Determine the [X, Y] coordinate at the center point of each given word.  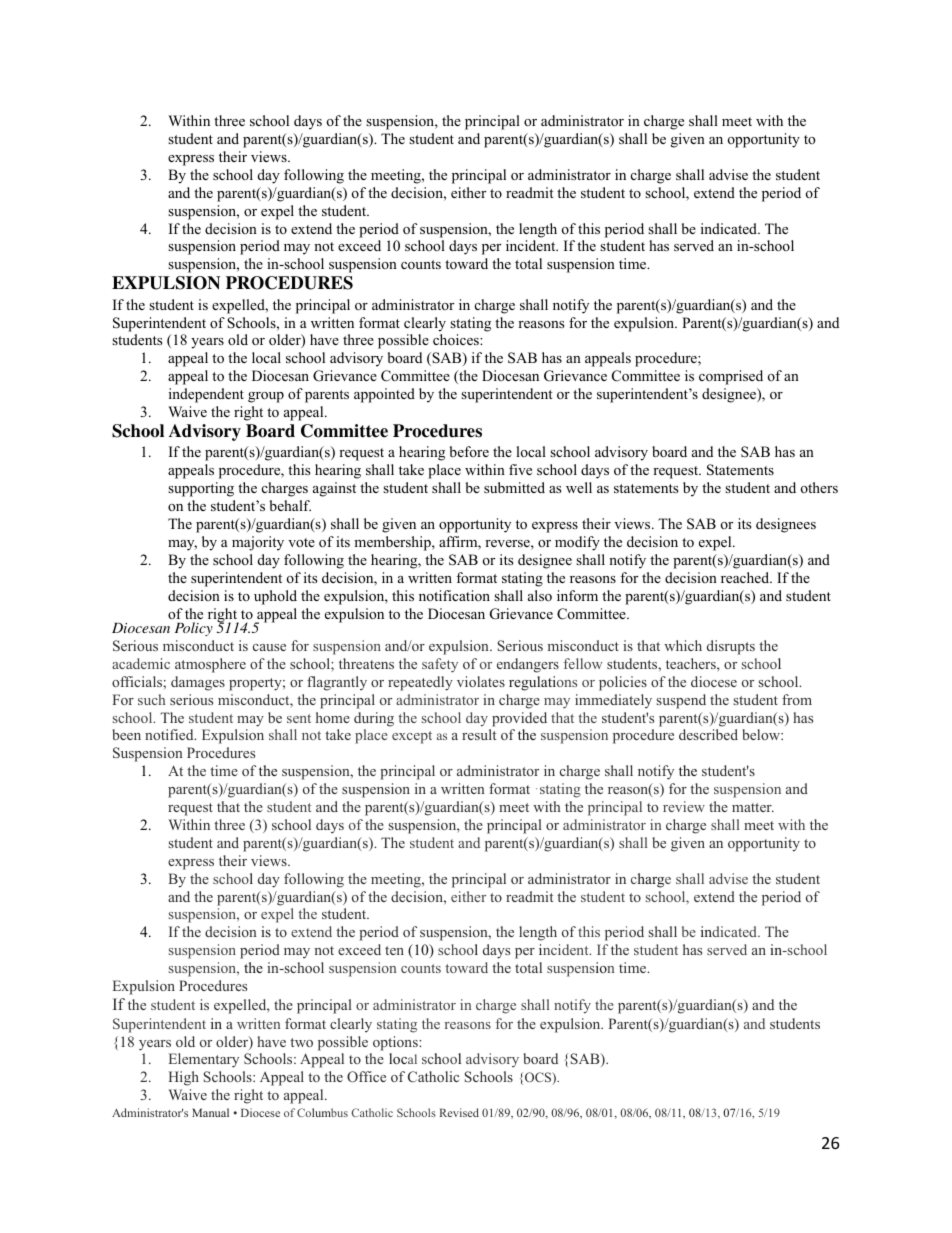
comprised [731, 377]
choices [457, 339]
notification [454, 595]
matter [753, 807]
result [479, 734]
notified [170, 734]
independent [206, 395]
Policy [194, 629]
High [184, 1078]
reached [746, 577]
